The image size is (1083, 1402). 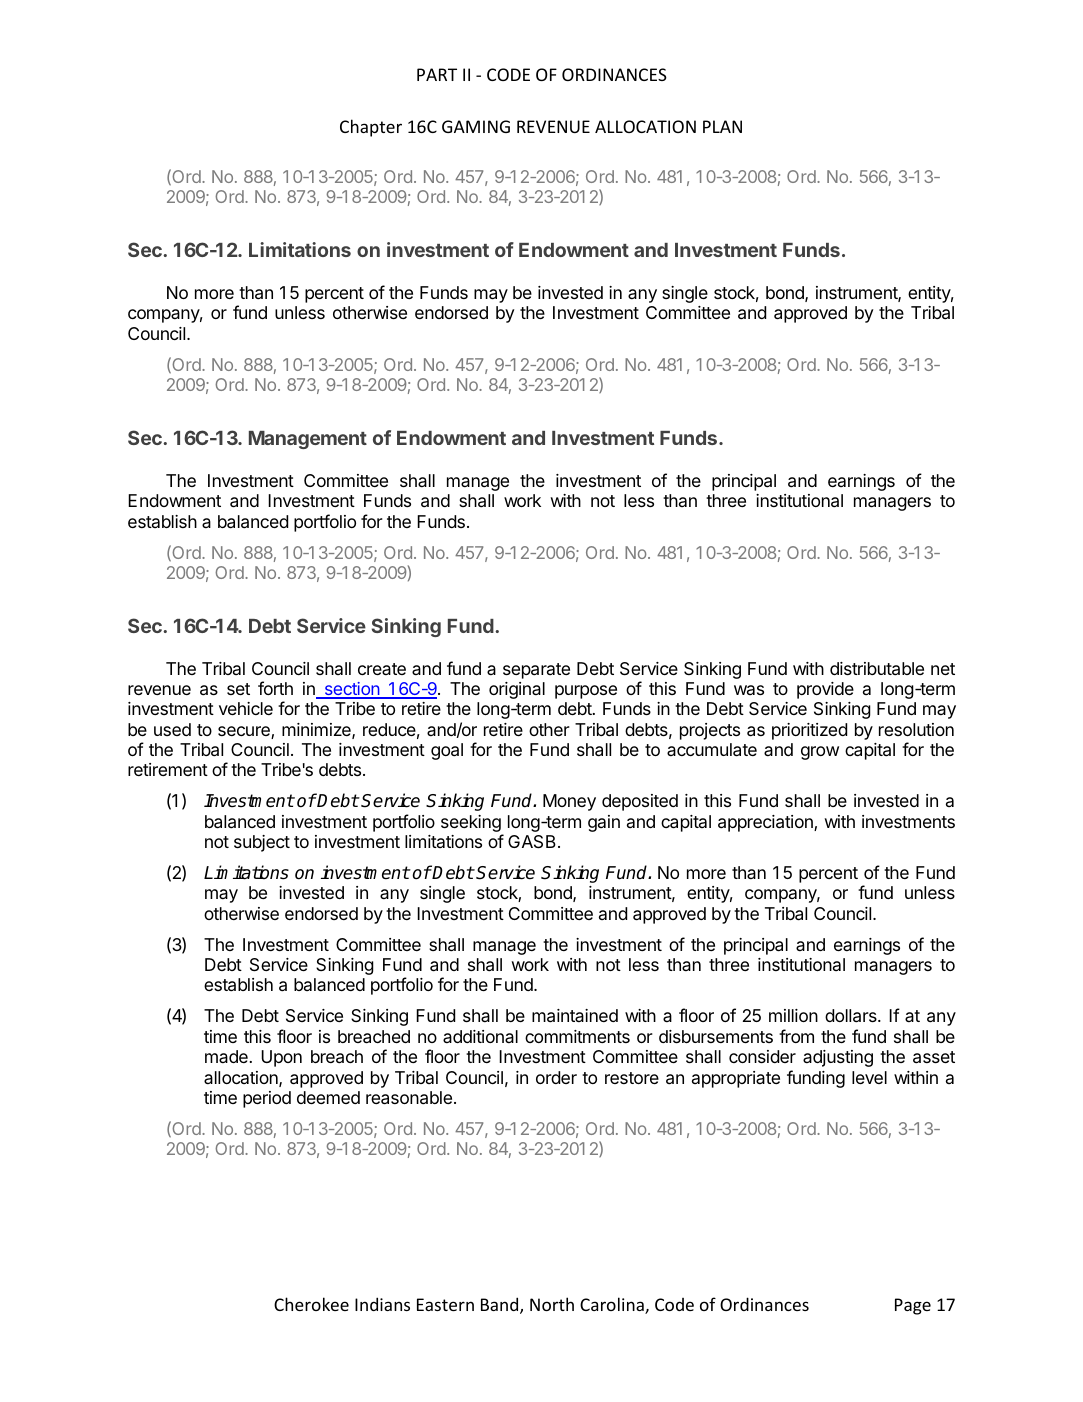 I want to click on PLAN, so click(x=722, y=126).
